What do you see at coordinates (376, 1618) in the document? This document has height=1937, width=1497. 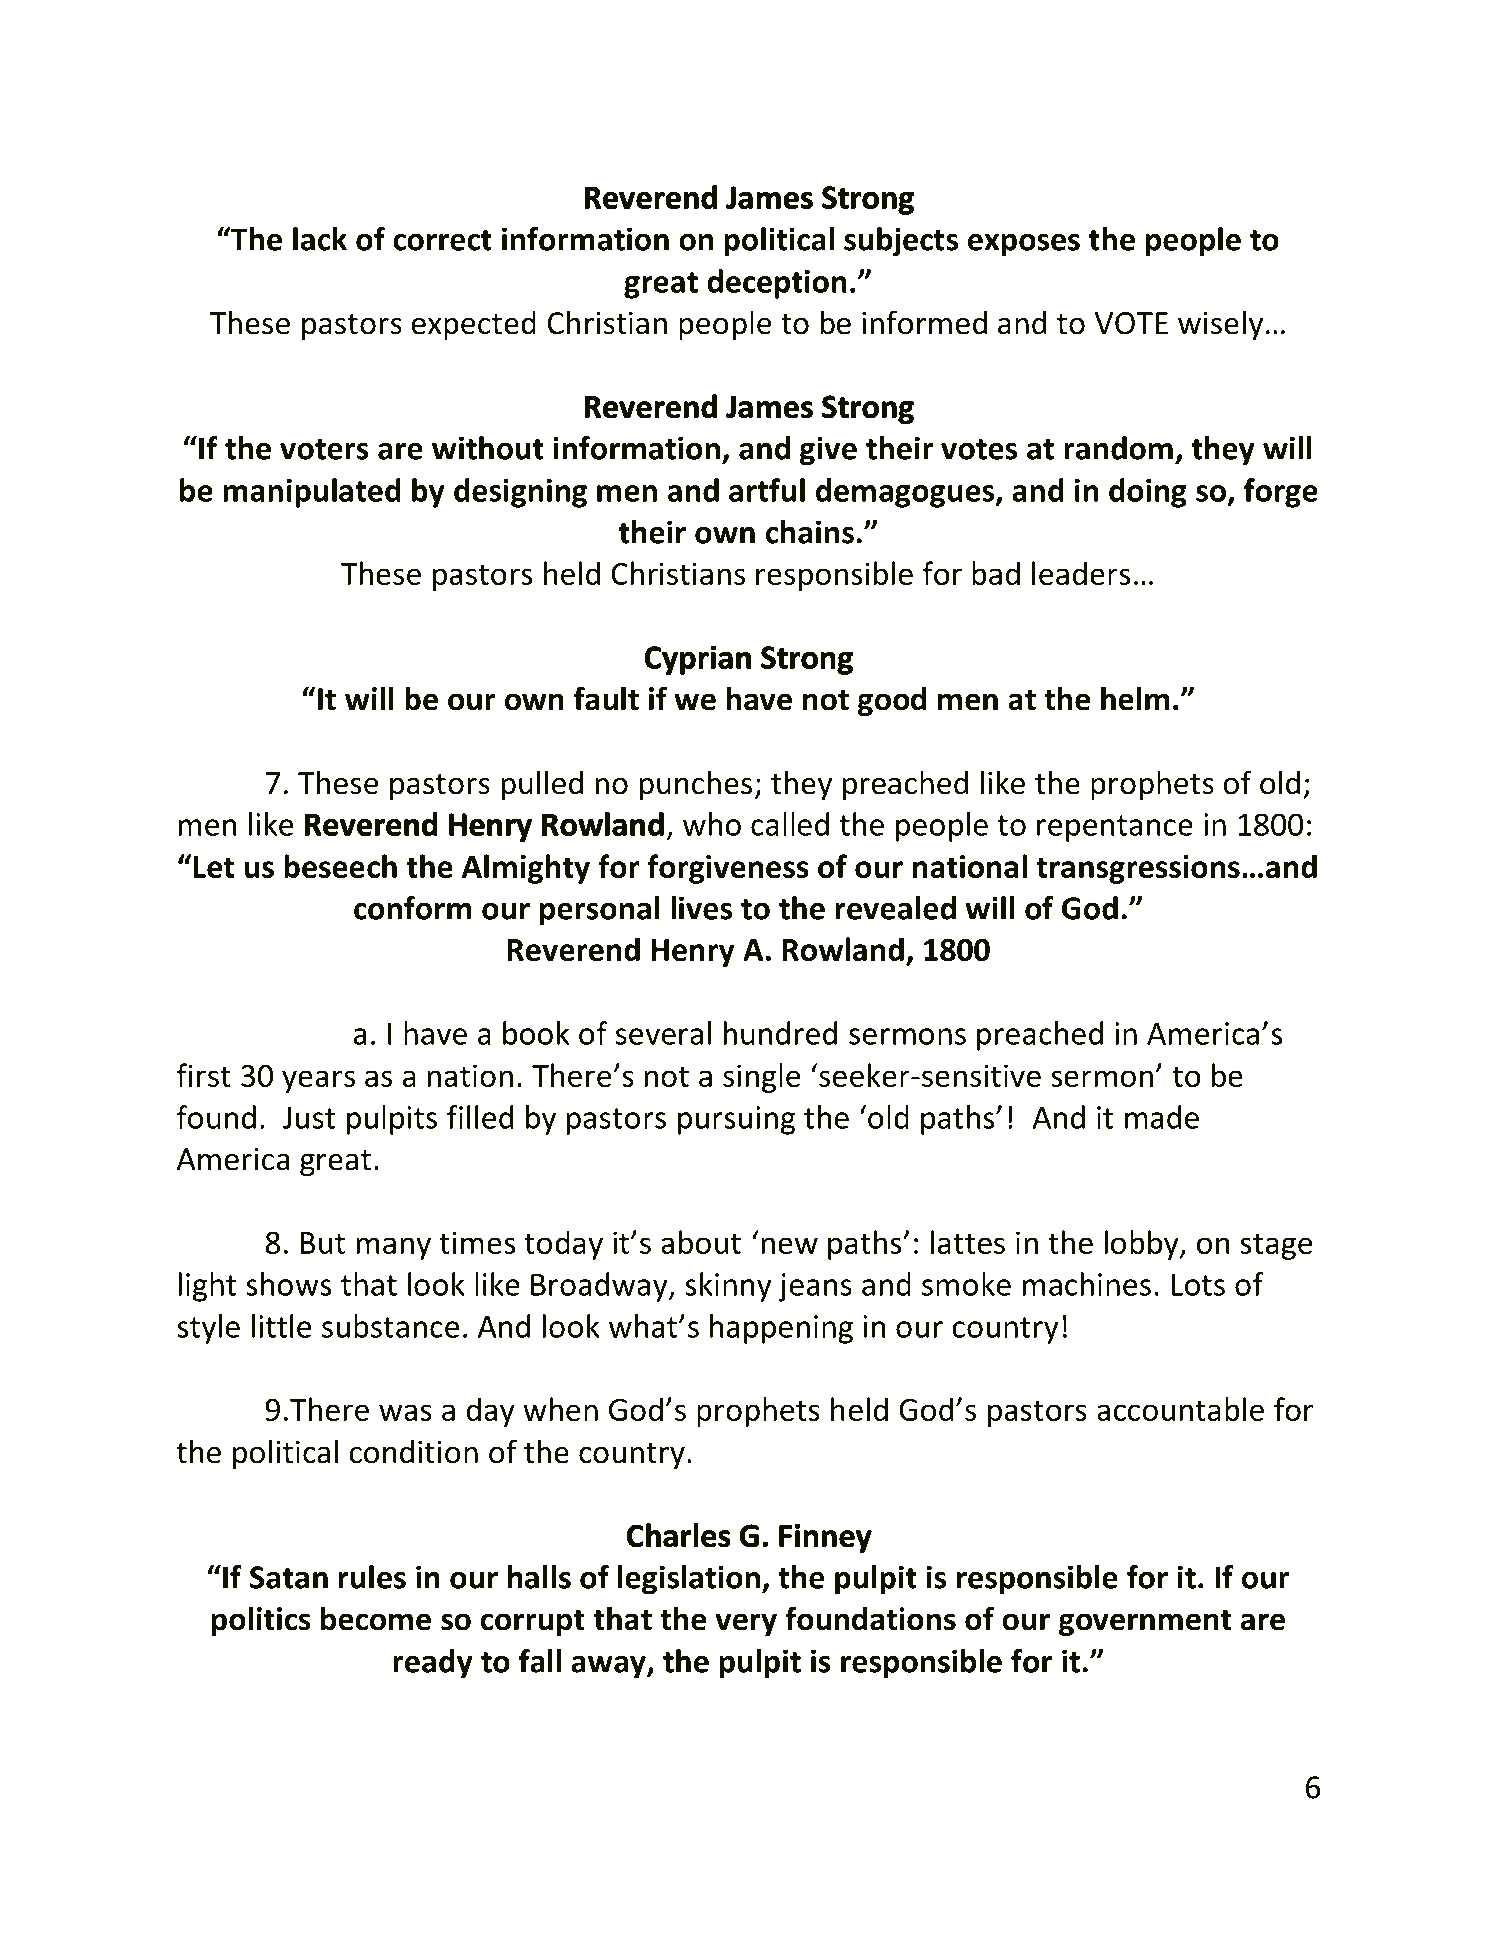 I see `become` at bounding box center [376, 1618].
